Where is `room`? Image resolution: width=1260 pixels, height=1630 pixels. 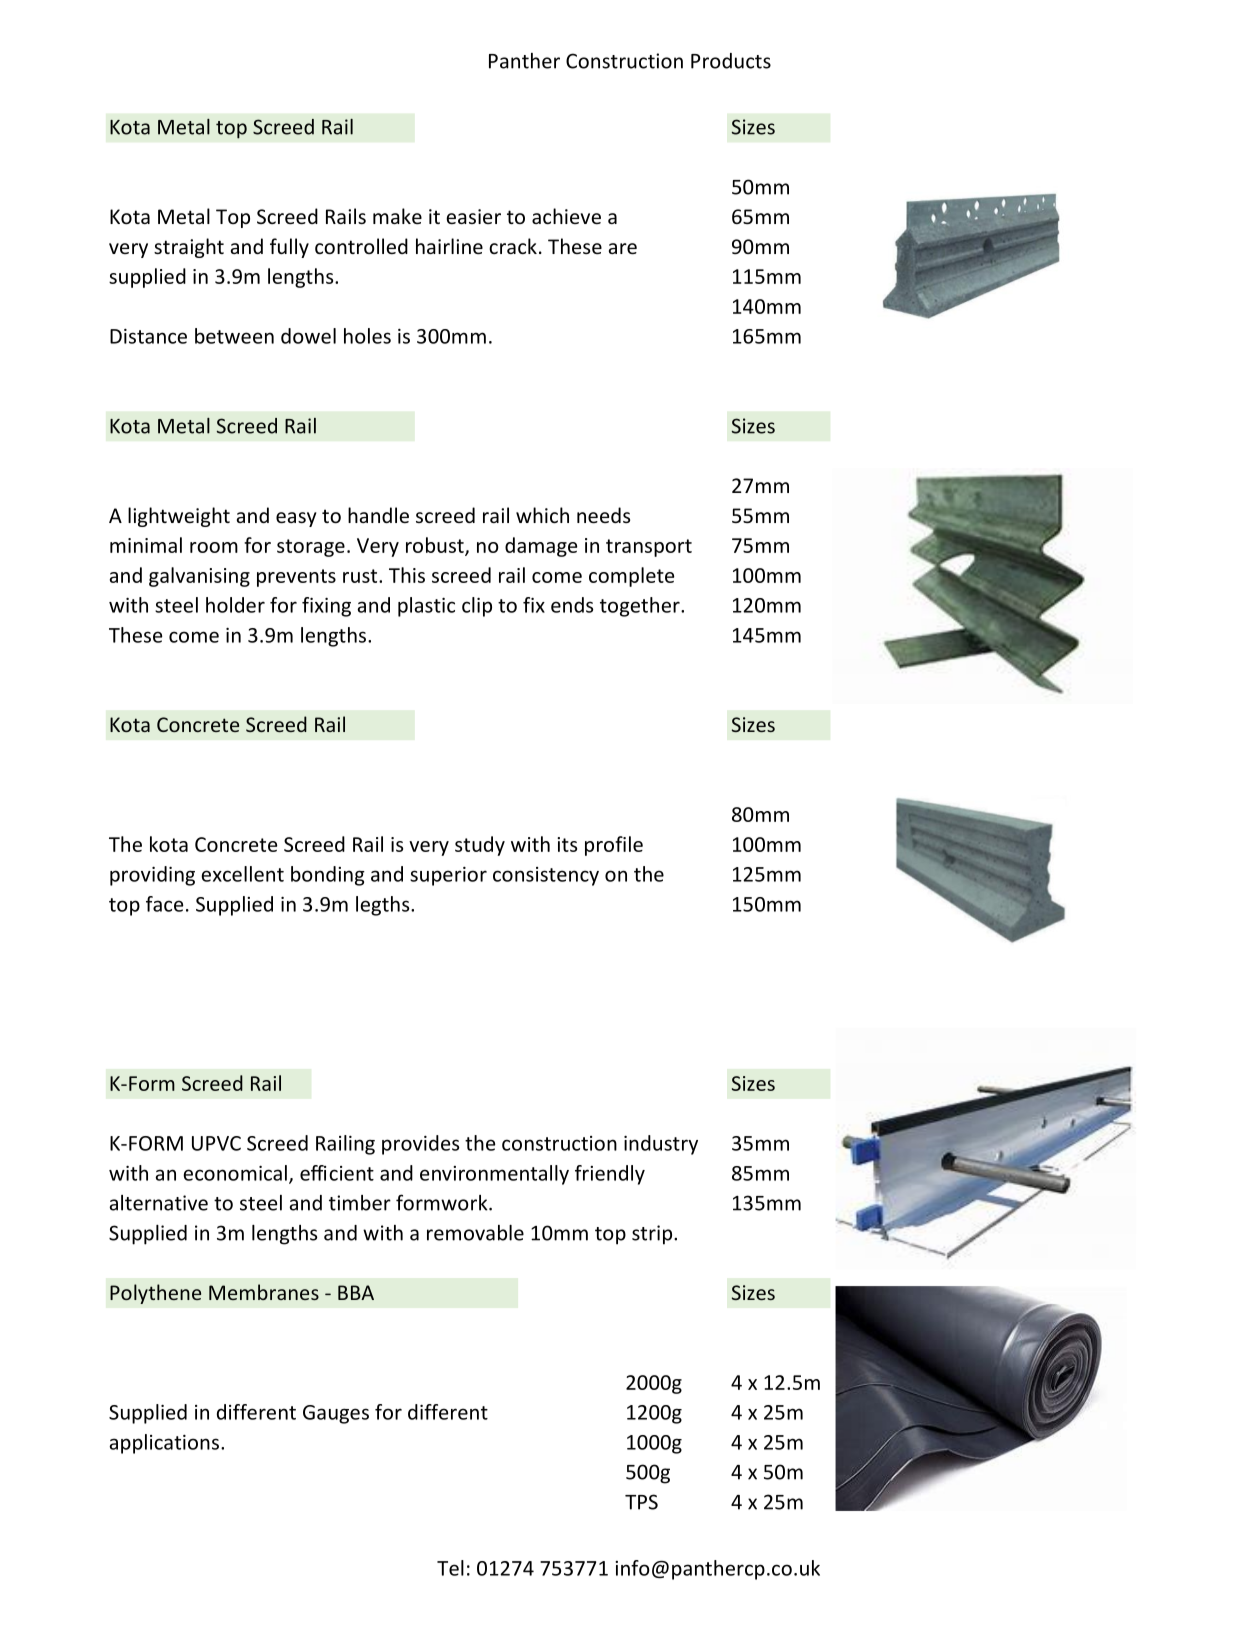 room is located at coordinates (214, 547).
